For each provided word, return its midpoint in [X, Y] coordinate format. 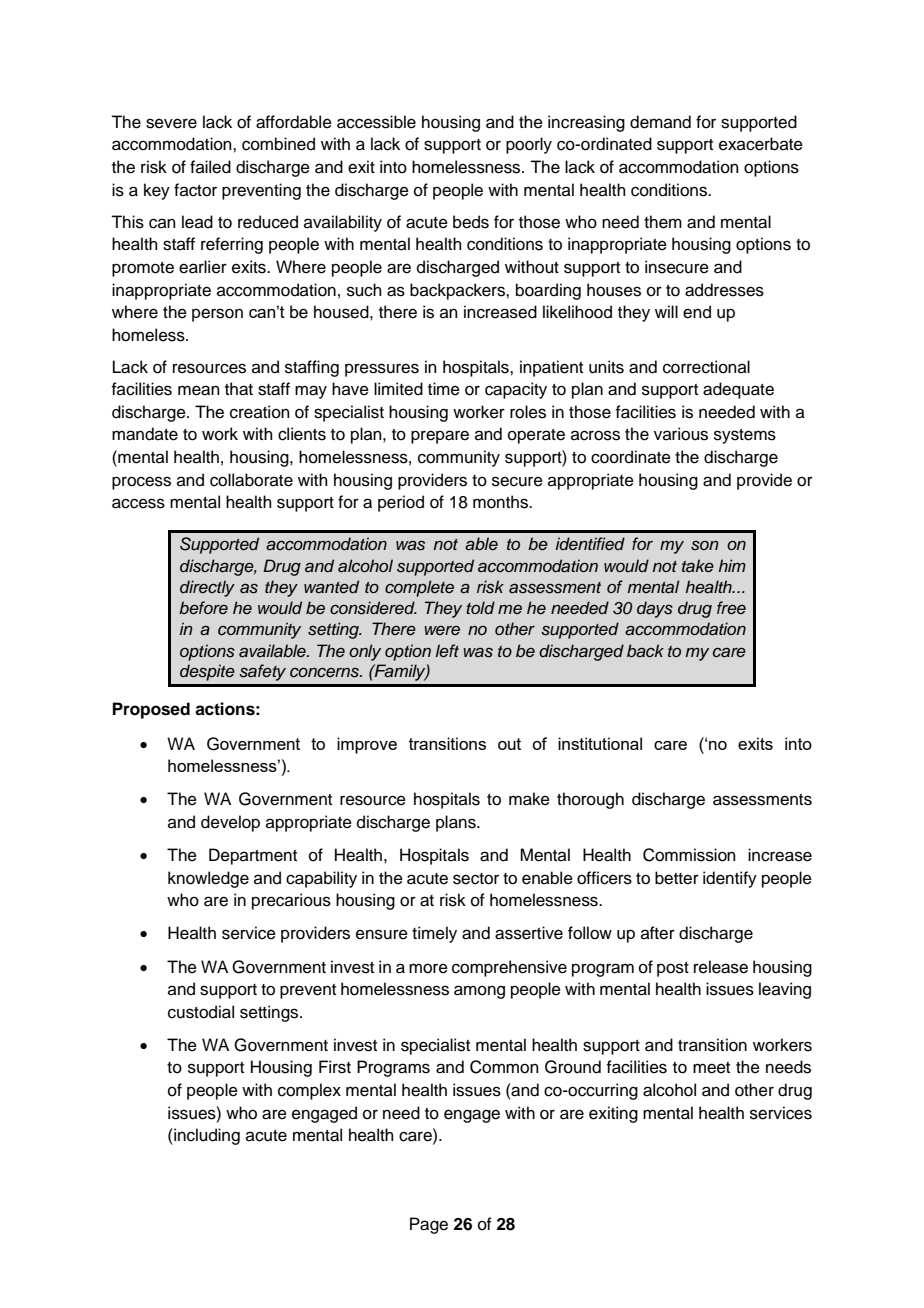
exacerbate [761, 144]
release [721, 967]
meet [711, 1068]
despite [207, 672]
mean [199, 390]
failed [210, 167]
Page [429, 1225]
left [447, 651]
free [731, 608]
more [428, 968]
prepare [440, 437]
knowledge [208, 879]
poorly [529, 145]
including [206, 1136]
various [681, 434]
